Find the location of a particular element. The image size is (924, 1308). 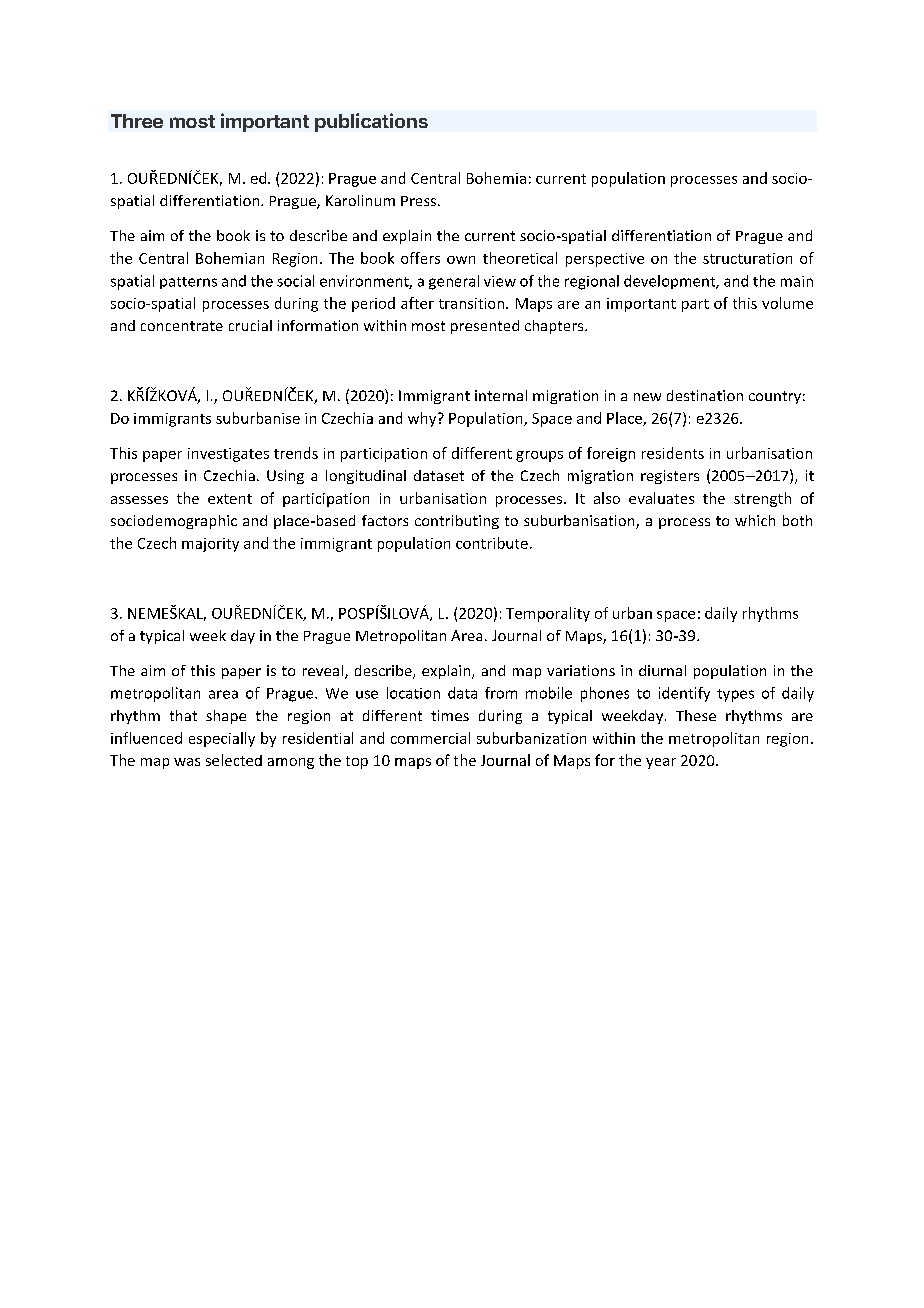

publications is located at coordinates (371, 122).
